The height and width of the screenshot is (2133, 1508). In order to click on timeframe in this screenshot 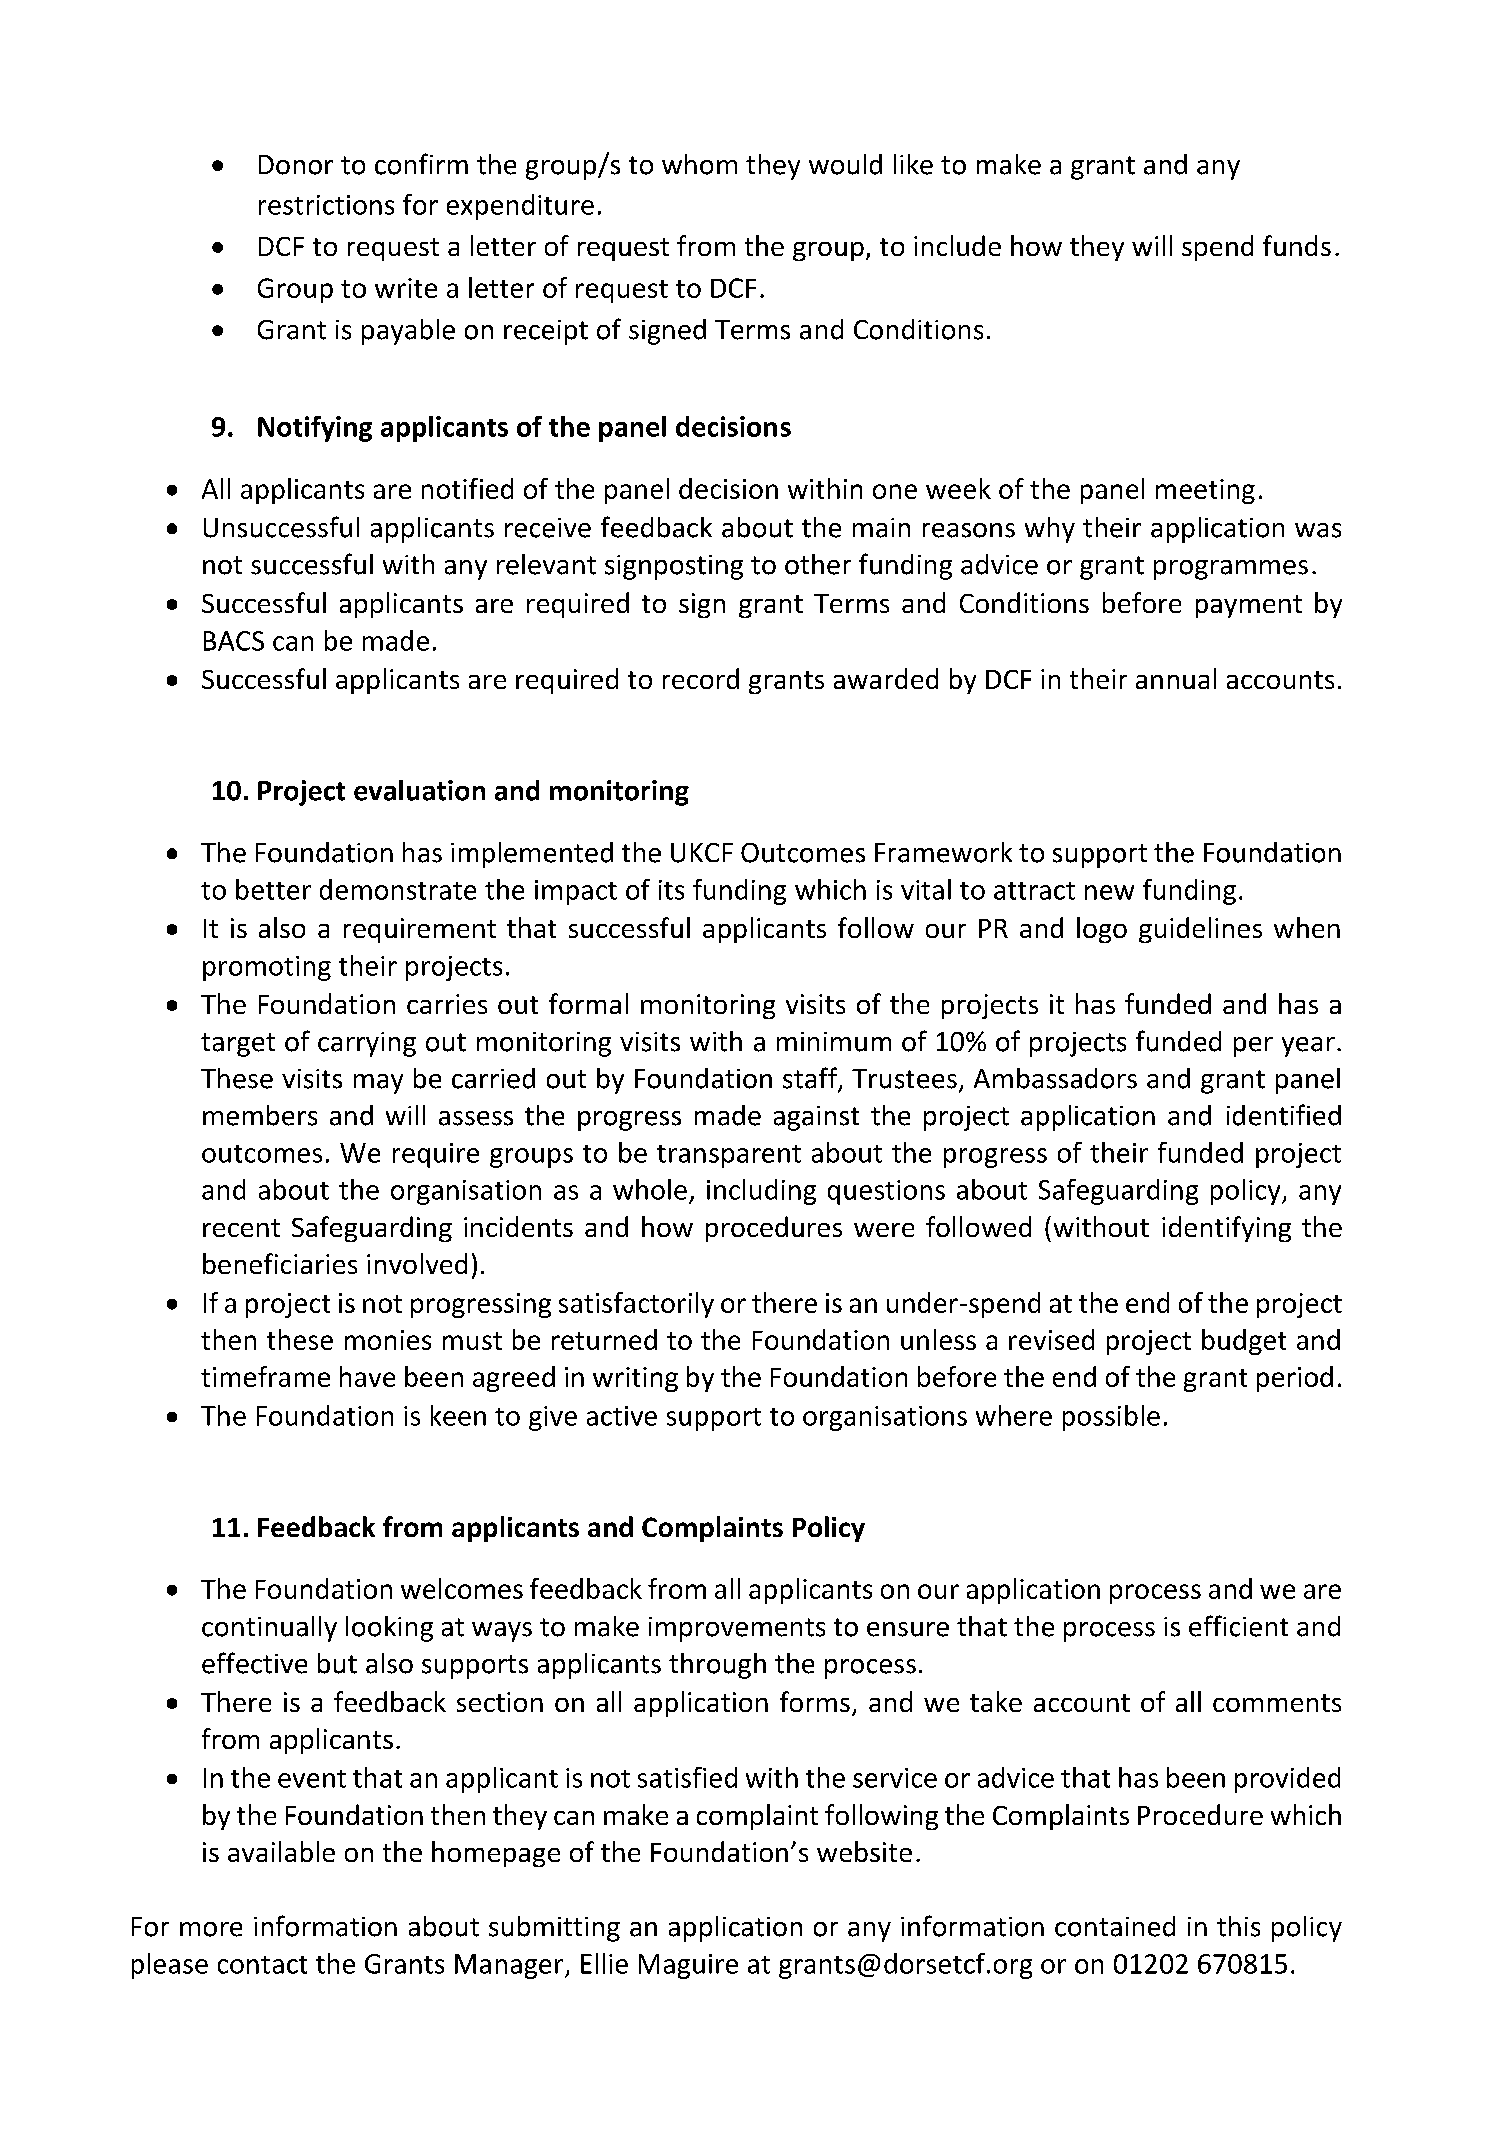, I will do `click(265, 1376)`.
